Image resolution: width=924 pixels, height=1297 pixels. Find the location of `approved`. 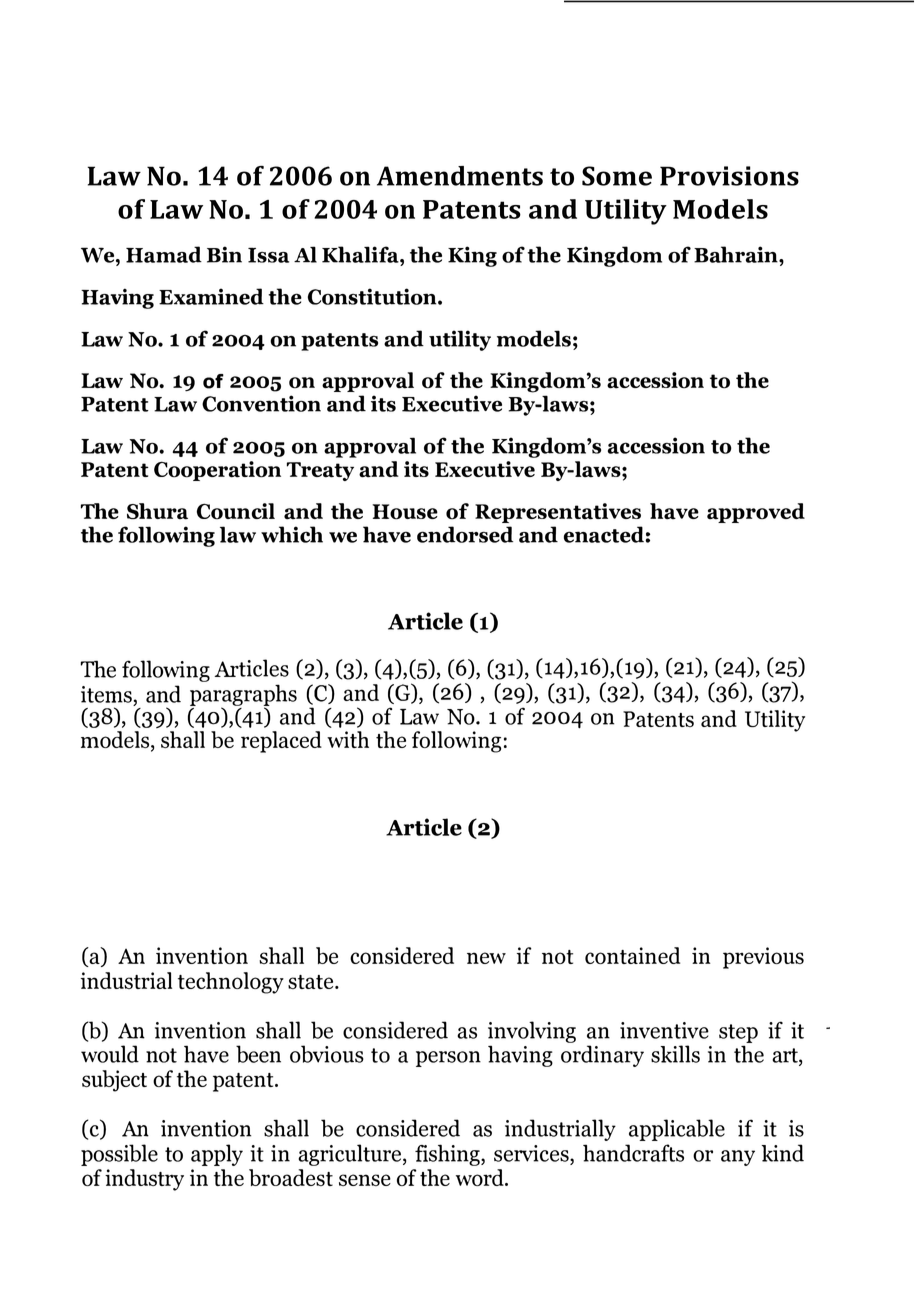

approved is located at coordinates (756, 513).
